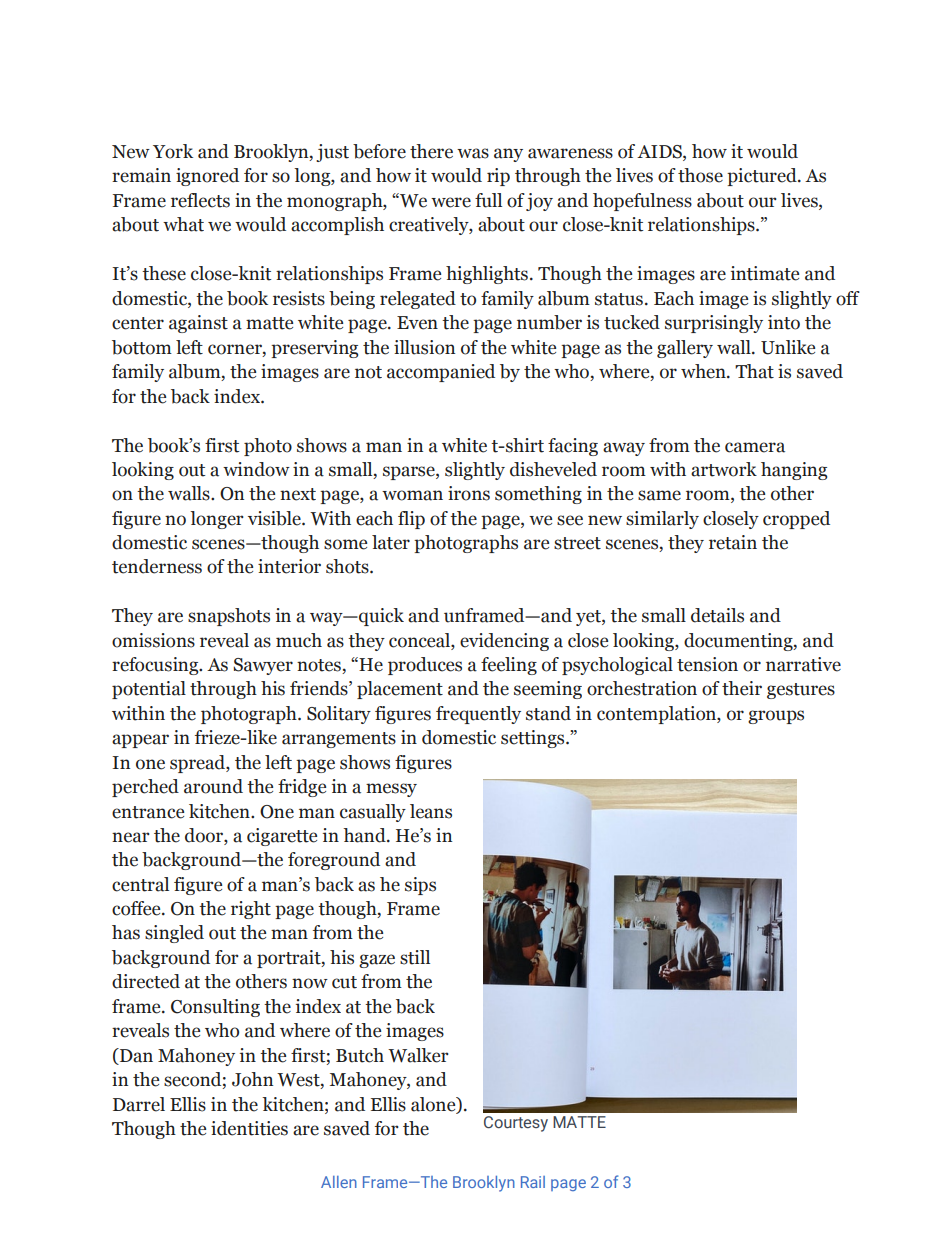 The image size is (952, 1233). Describe the element at coordinates (707, 664) in the screenshot. I see `tension` at that location.
